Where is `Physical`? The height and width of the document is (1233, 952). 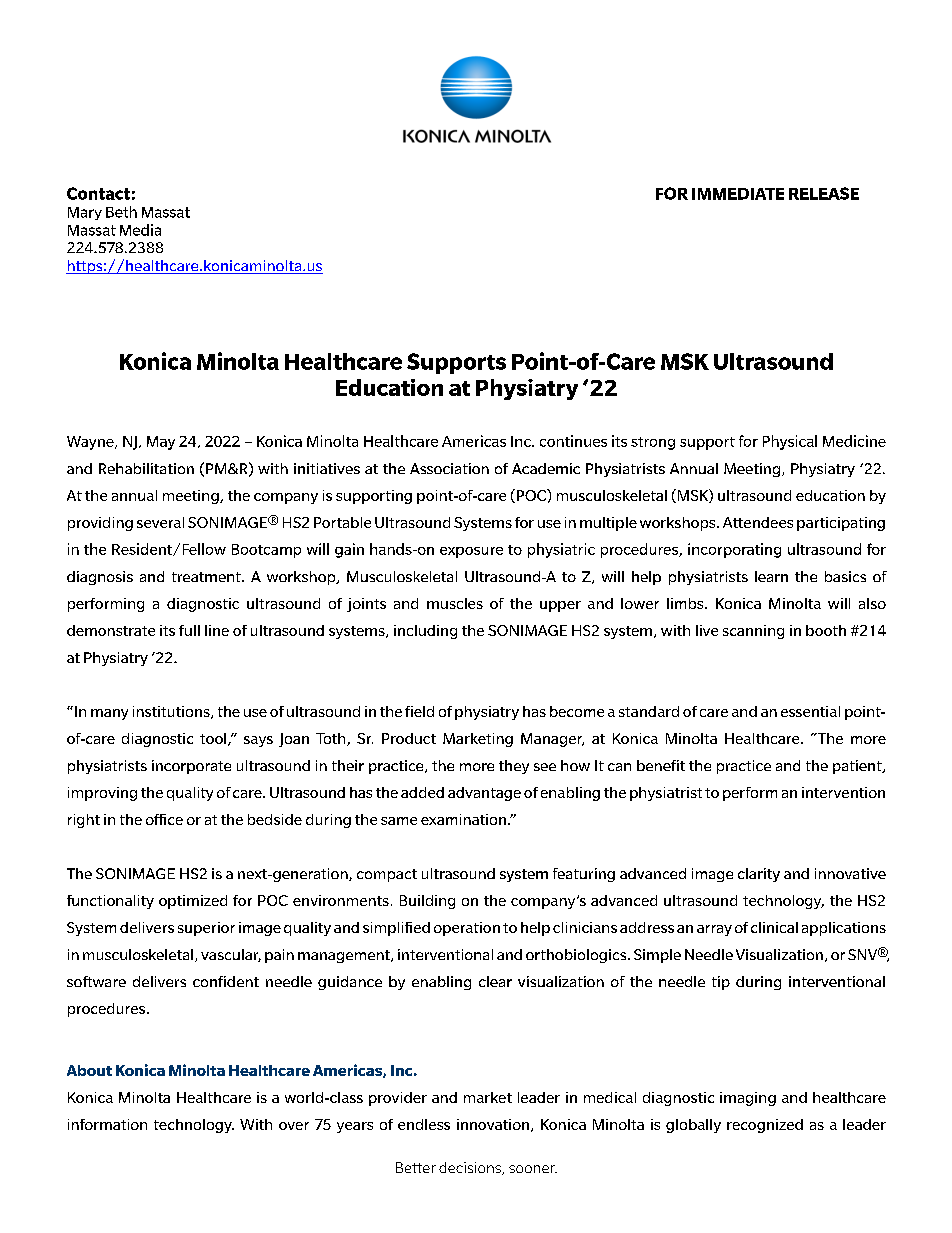
Physical is located at coordinates (790, 442).
